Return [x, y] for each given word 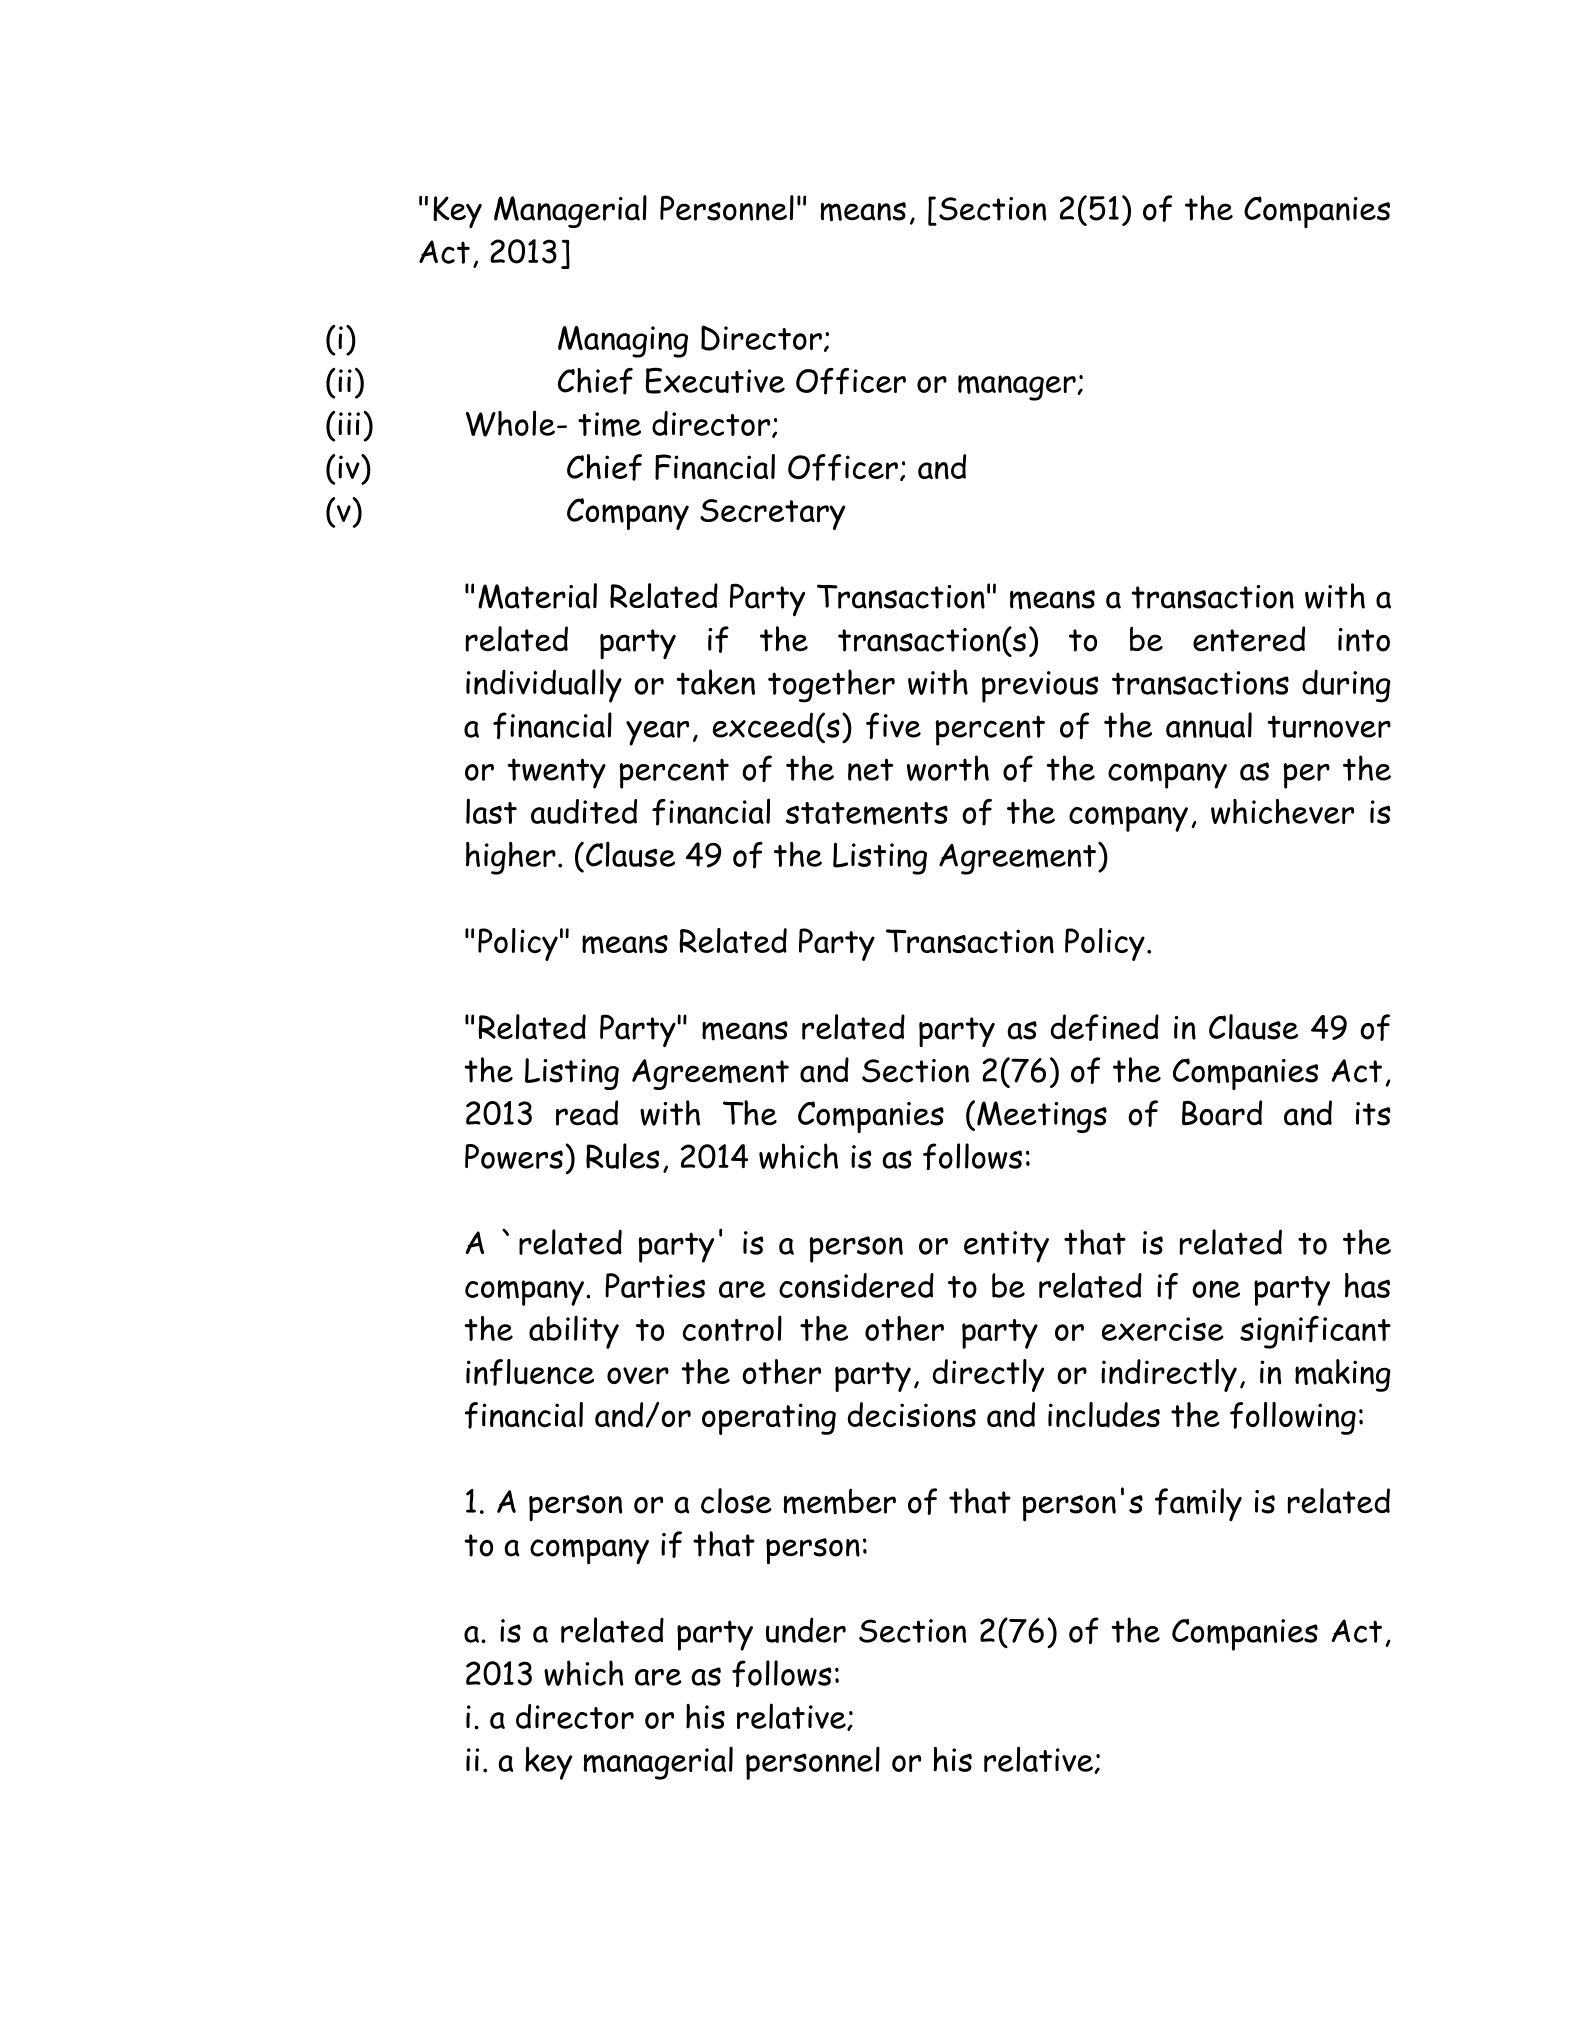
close [736, 1501]
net [870, 769]
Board [1222, 1113]
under [806, 1630]
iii [349, 423]
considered [856, 1285]
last [491, 811]
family [1198, 1504]
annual [1209, 725]
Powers [514, 1156]
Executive [715, 380]
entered [1249, 639]
